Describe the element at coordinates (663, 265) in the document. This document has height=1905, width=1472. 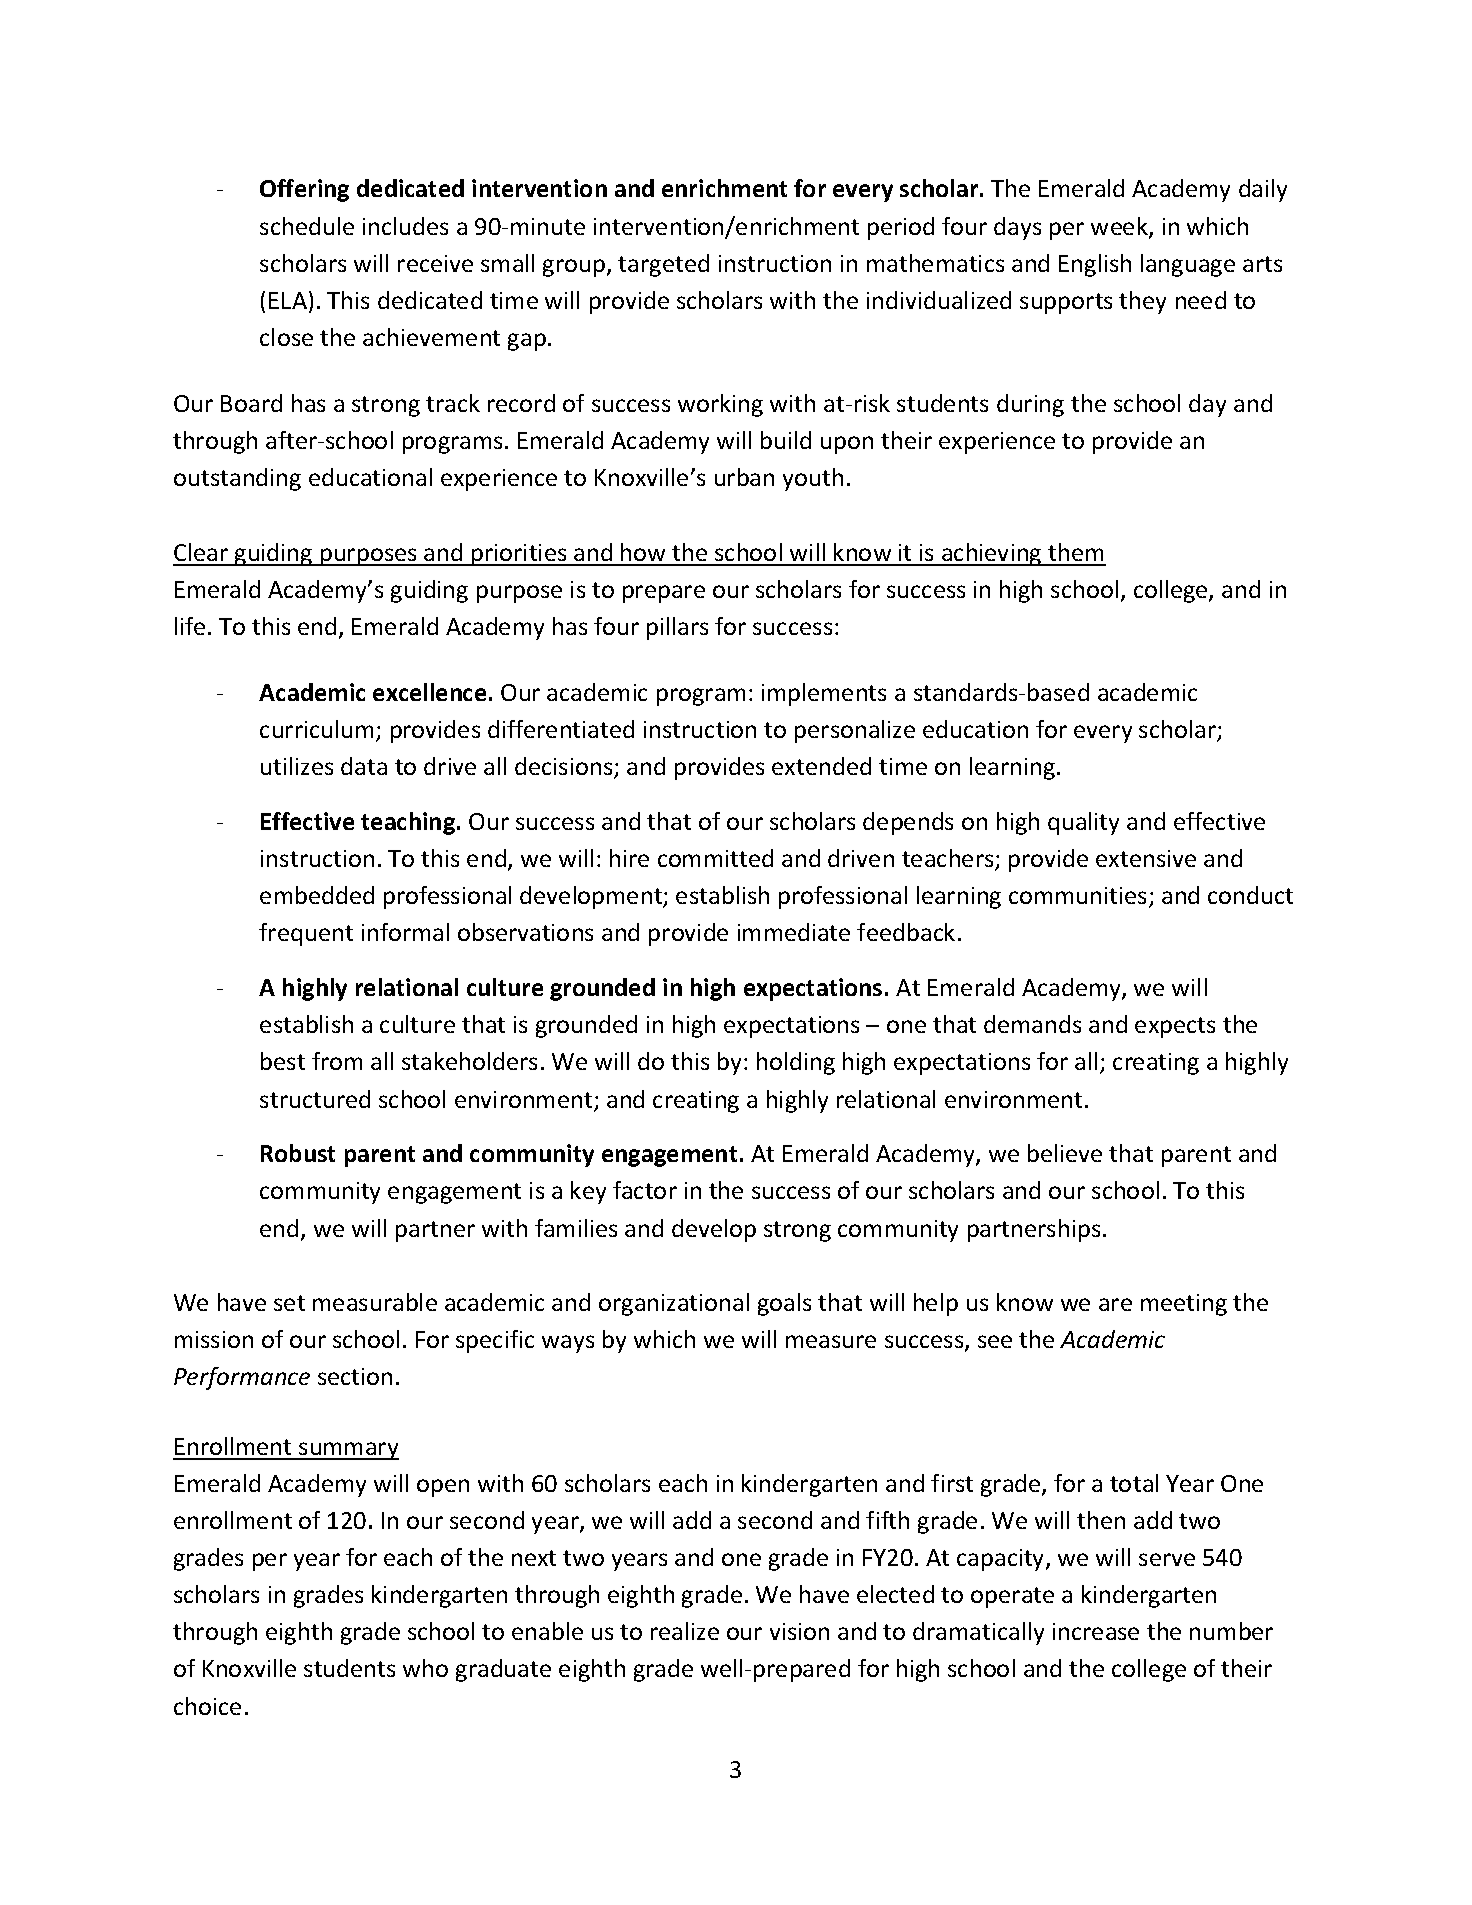
I see `targeted` at that location.
